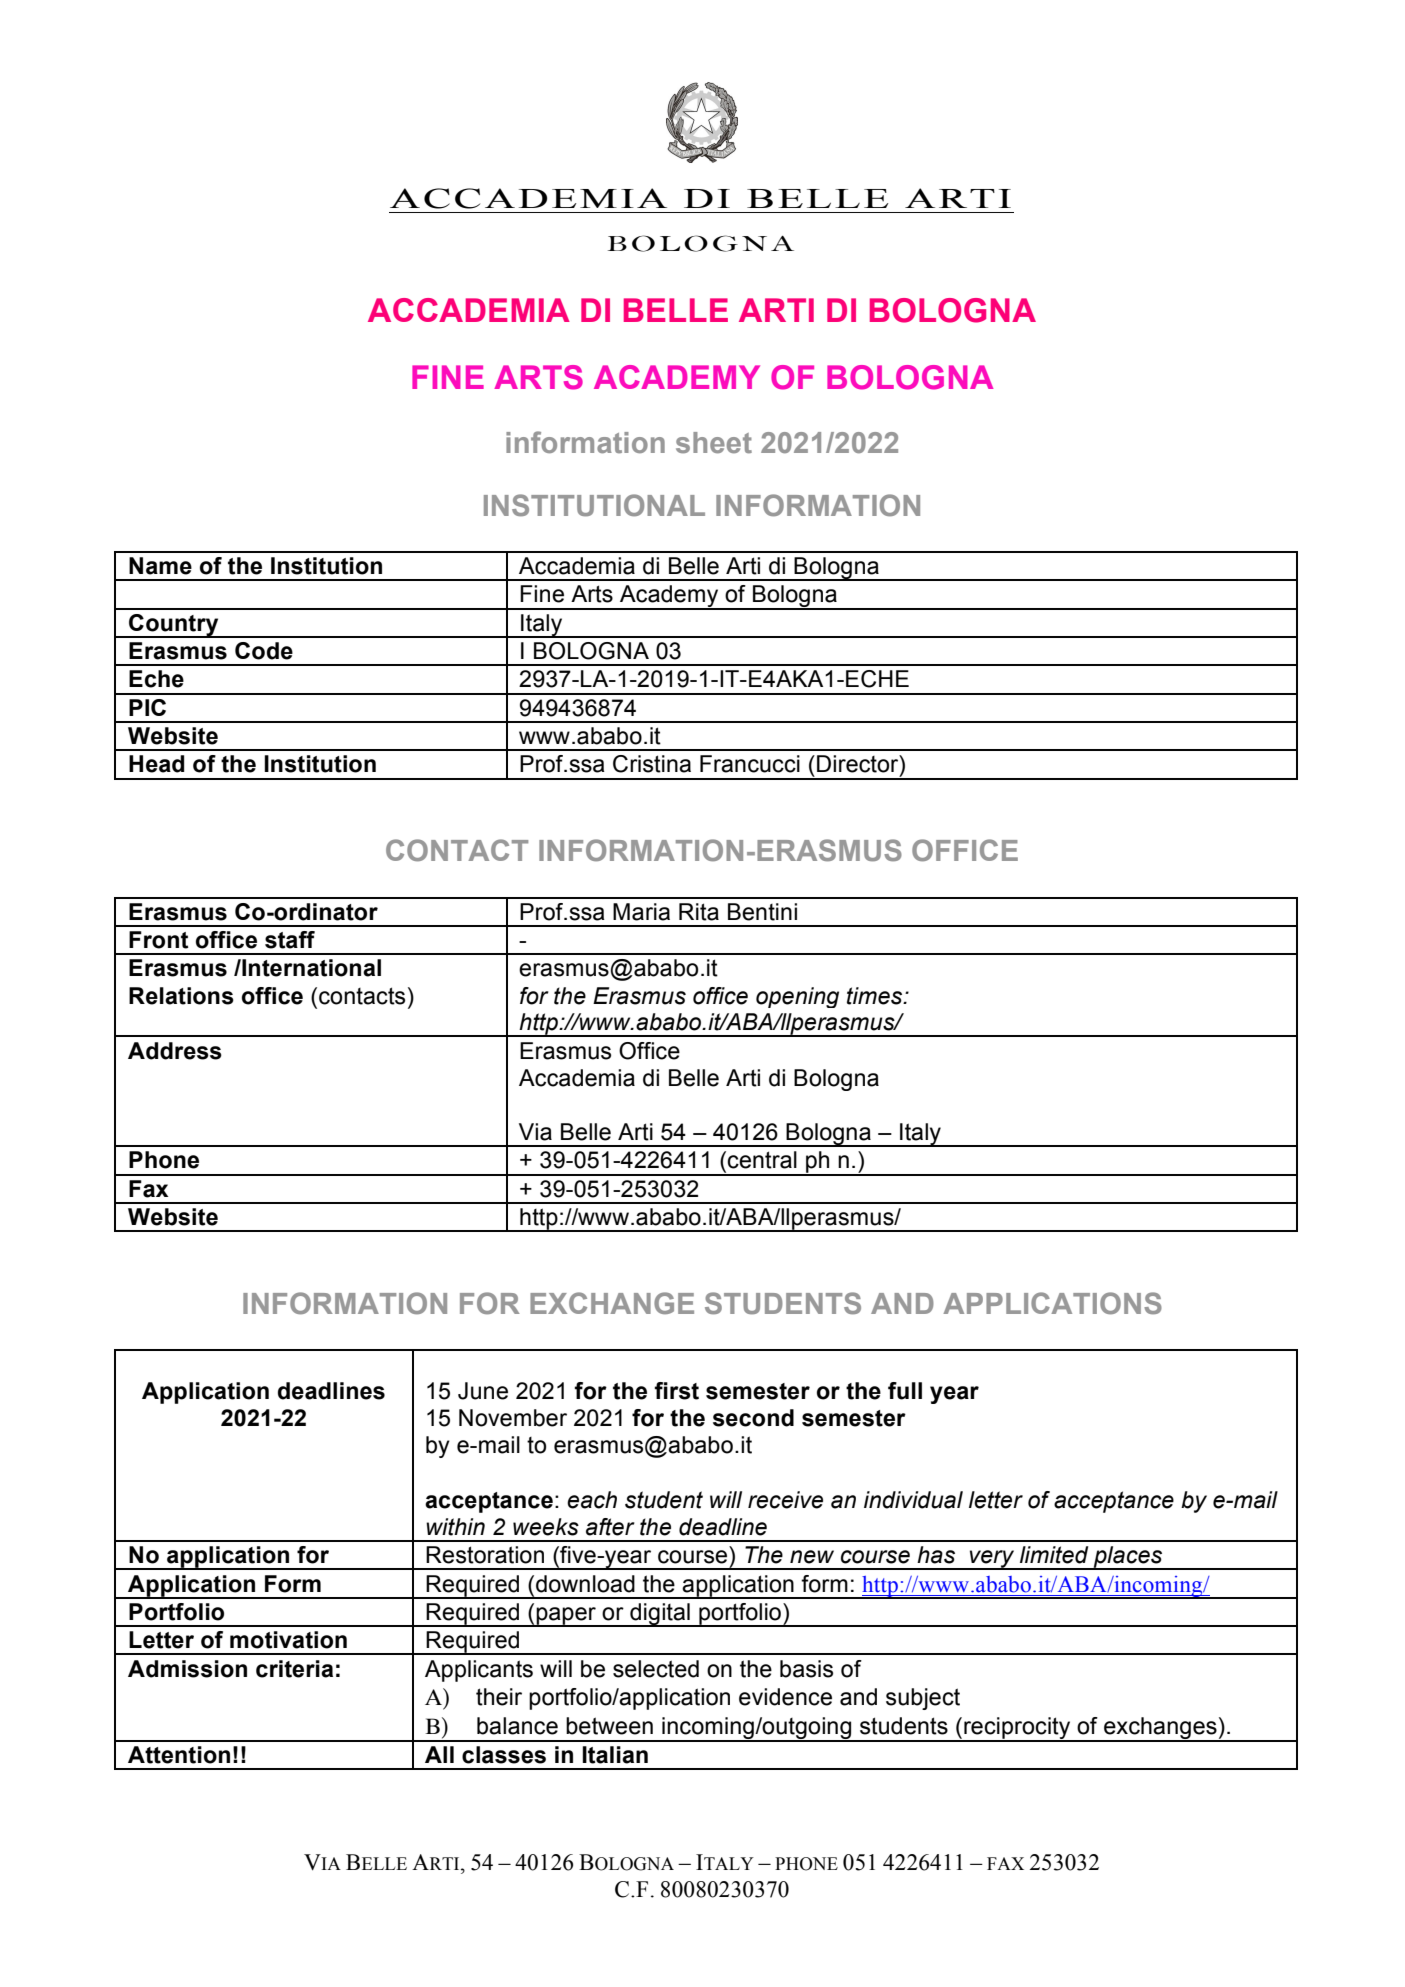 Image resolution: width=1405 pixels, height=1987 pixels. I want to click on Maria, so click(641, 912).
